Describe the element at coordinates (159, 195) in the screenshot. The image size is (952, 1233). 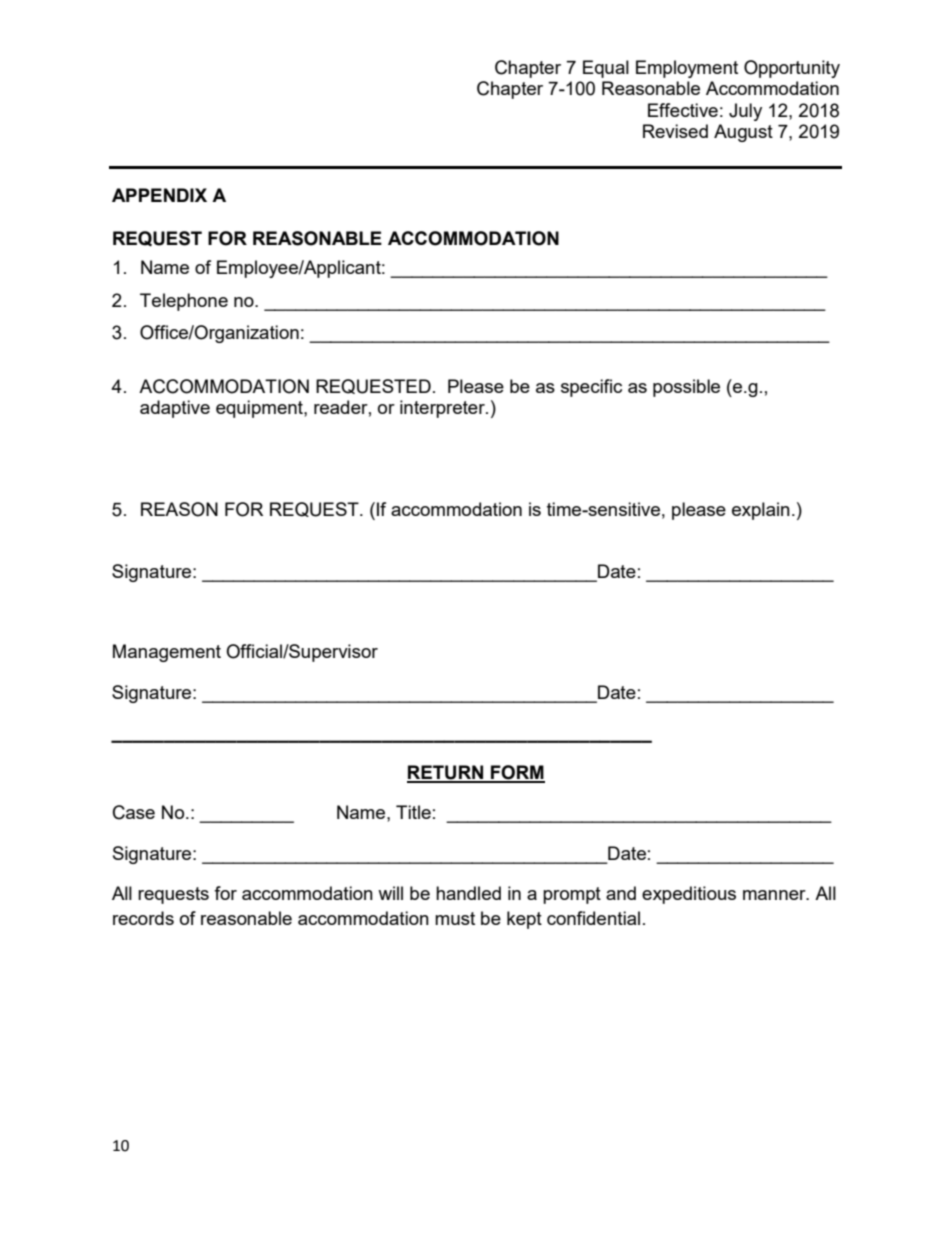
I see `APPENDIX` at that location.
